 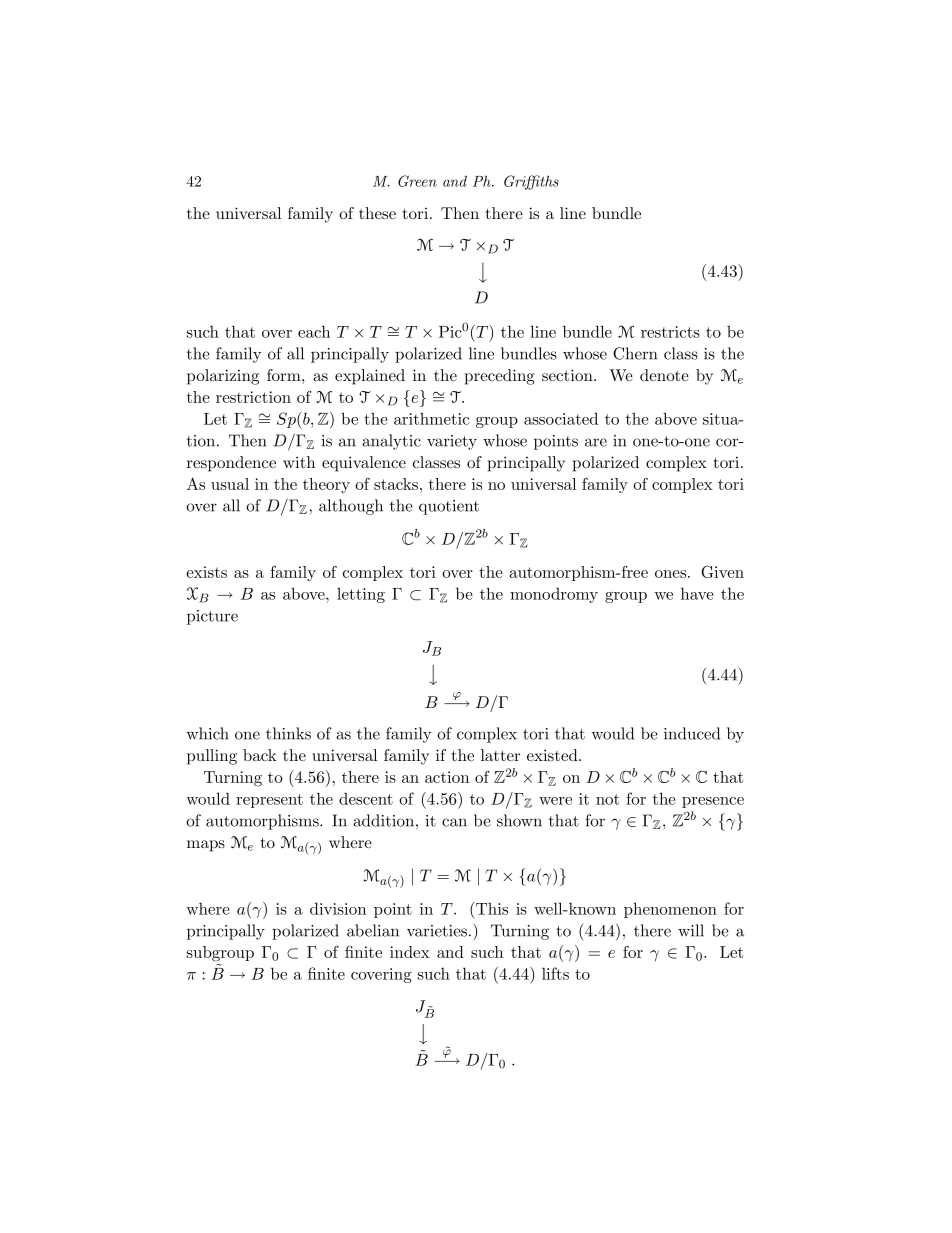 I want to click on exists, so click(x=206, y=572).
